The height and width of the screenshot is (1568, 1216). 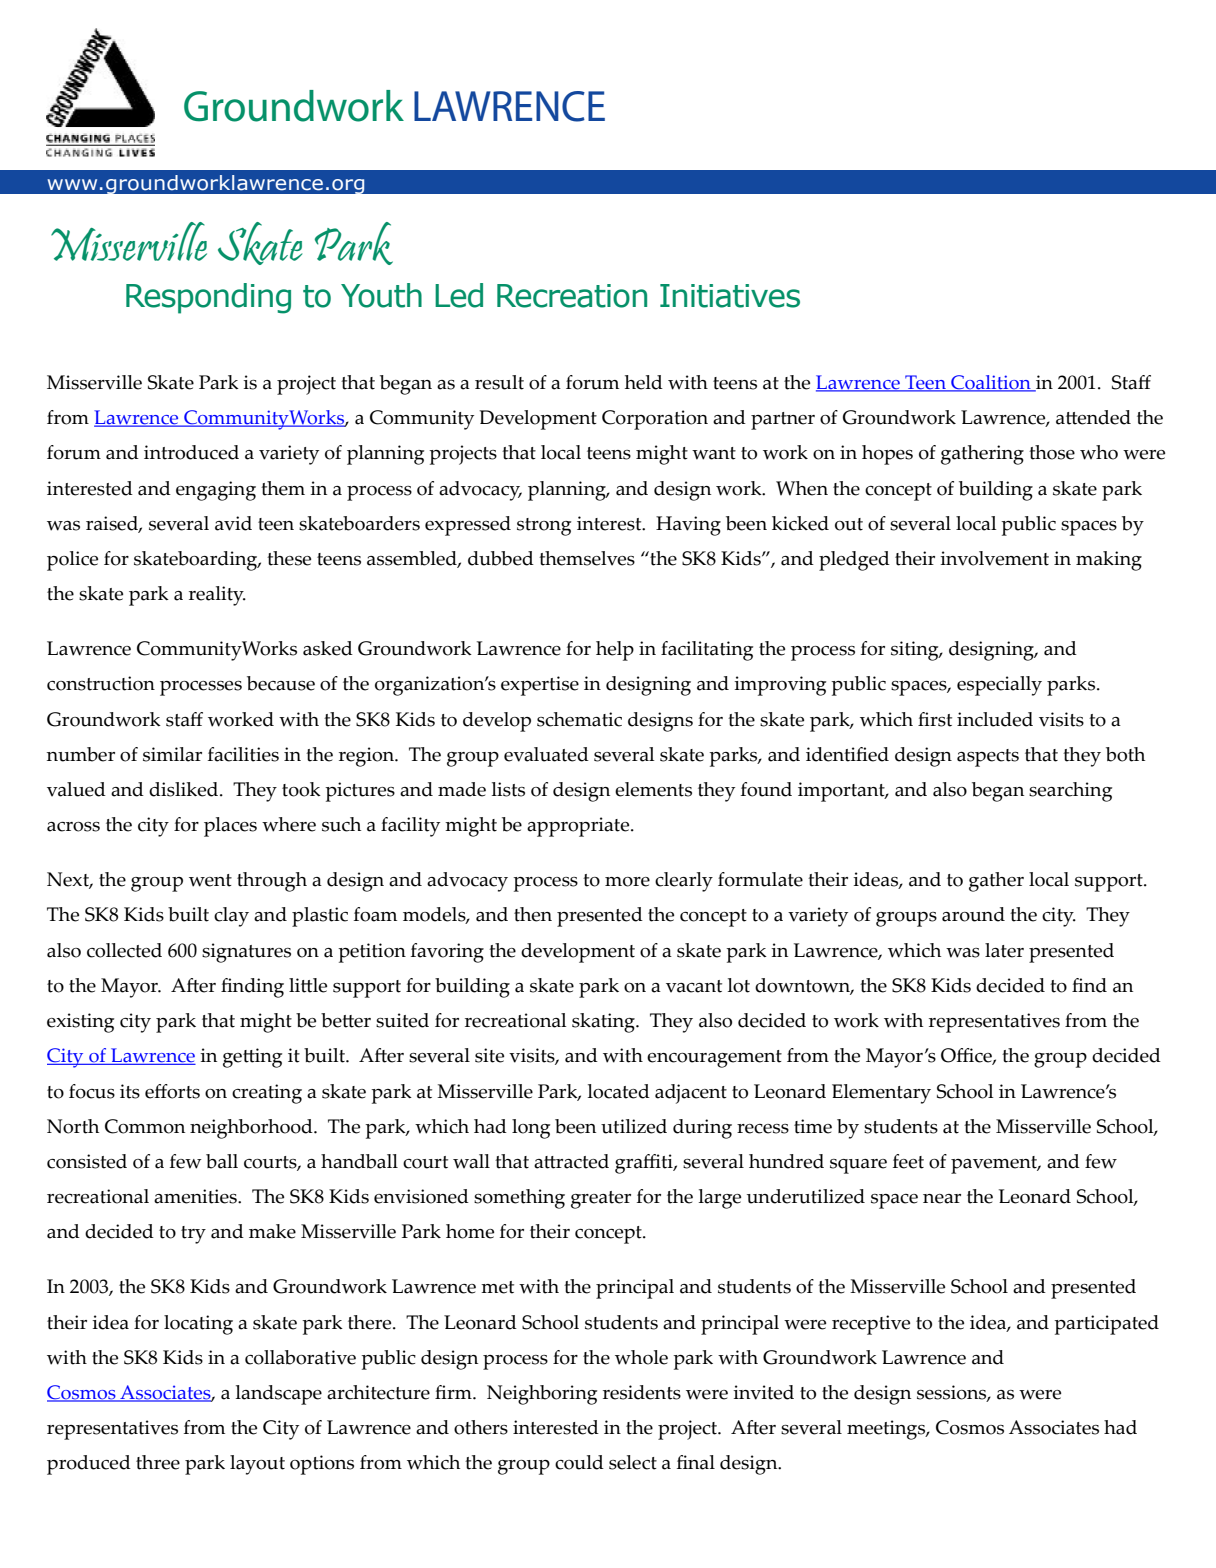 I want to click on Coalition, so click(x=991, y=383).
